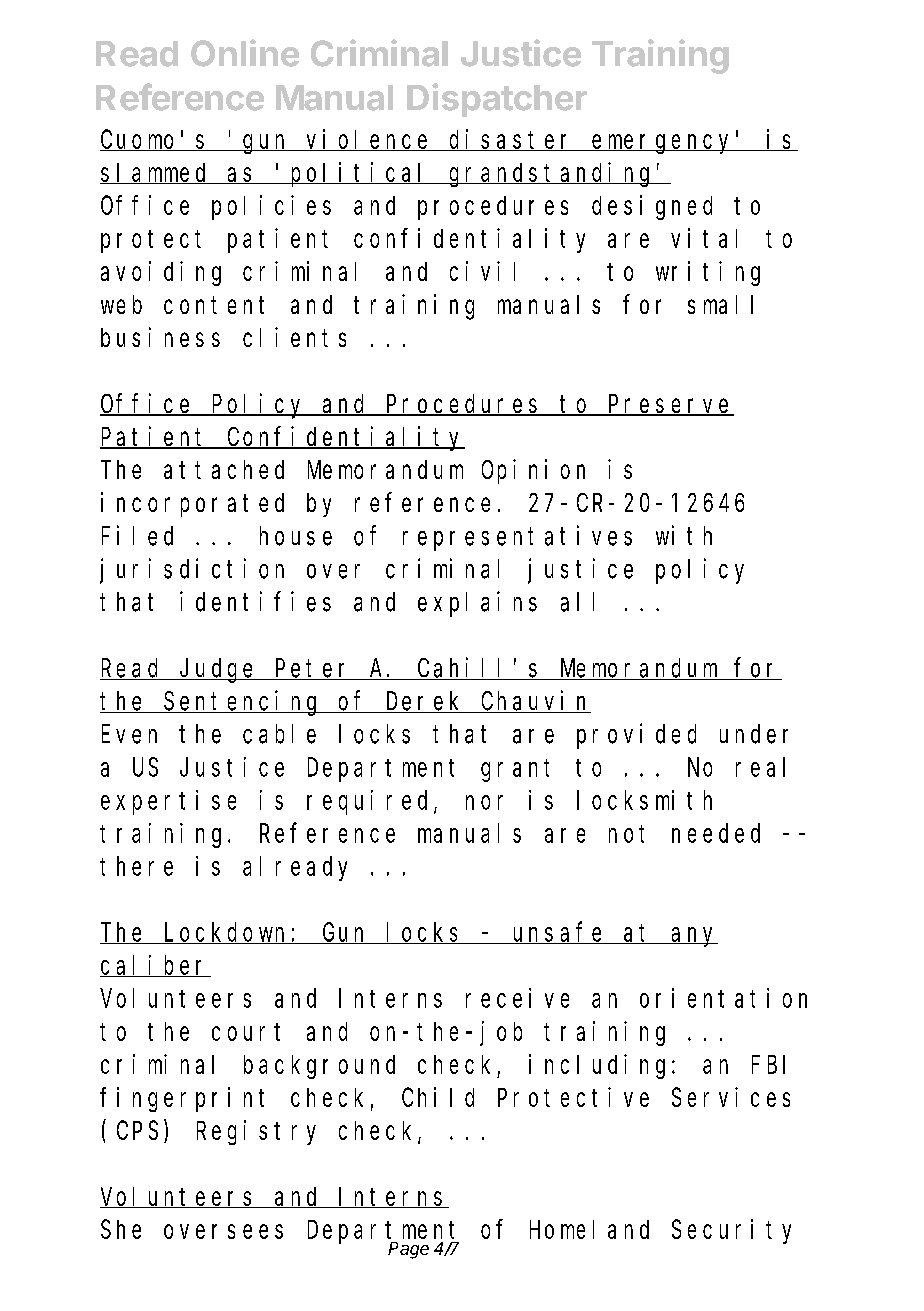  What do you see at coordinates (245, 53) in the page?
I see `Online` at bounding box center [245, 53].
